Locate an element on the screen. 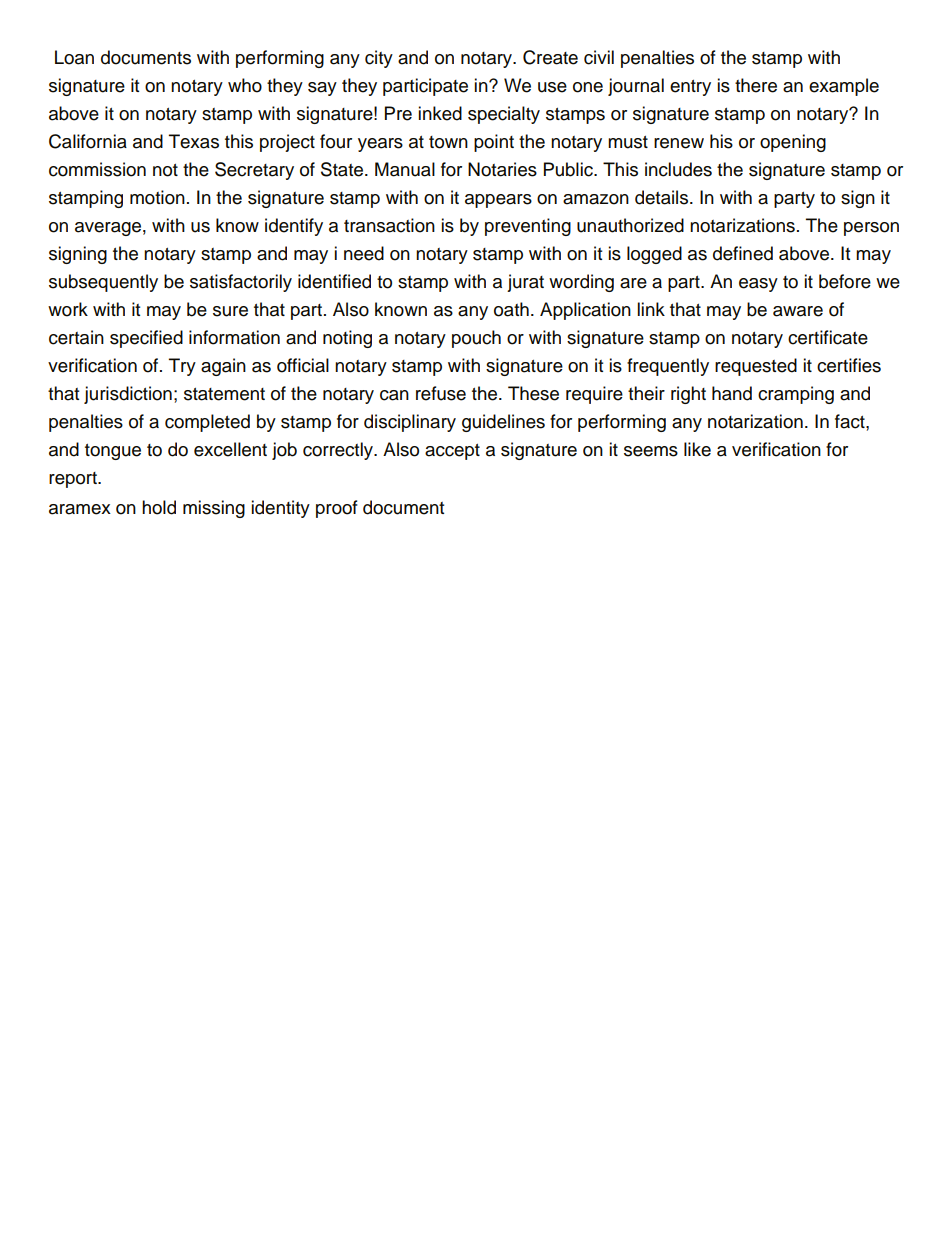  hold is located at coordinates (159, 507).
